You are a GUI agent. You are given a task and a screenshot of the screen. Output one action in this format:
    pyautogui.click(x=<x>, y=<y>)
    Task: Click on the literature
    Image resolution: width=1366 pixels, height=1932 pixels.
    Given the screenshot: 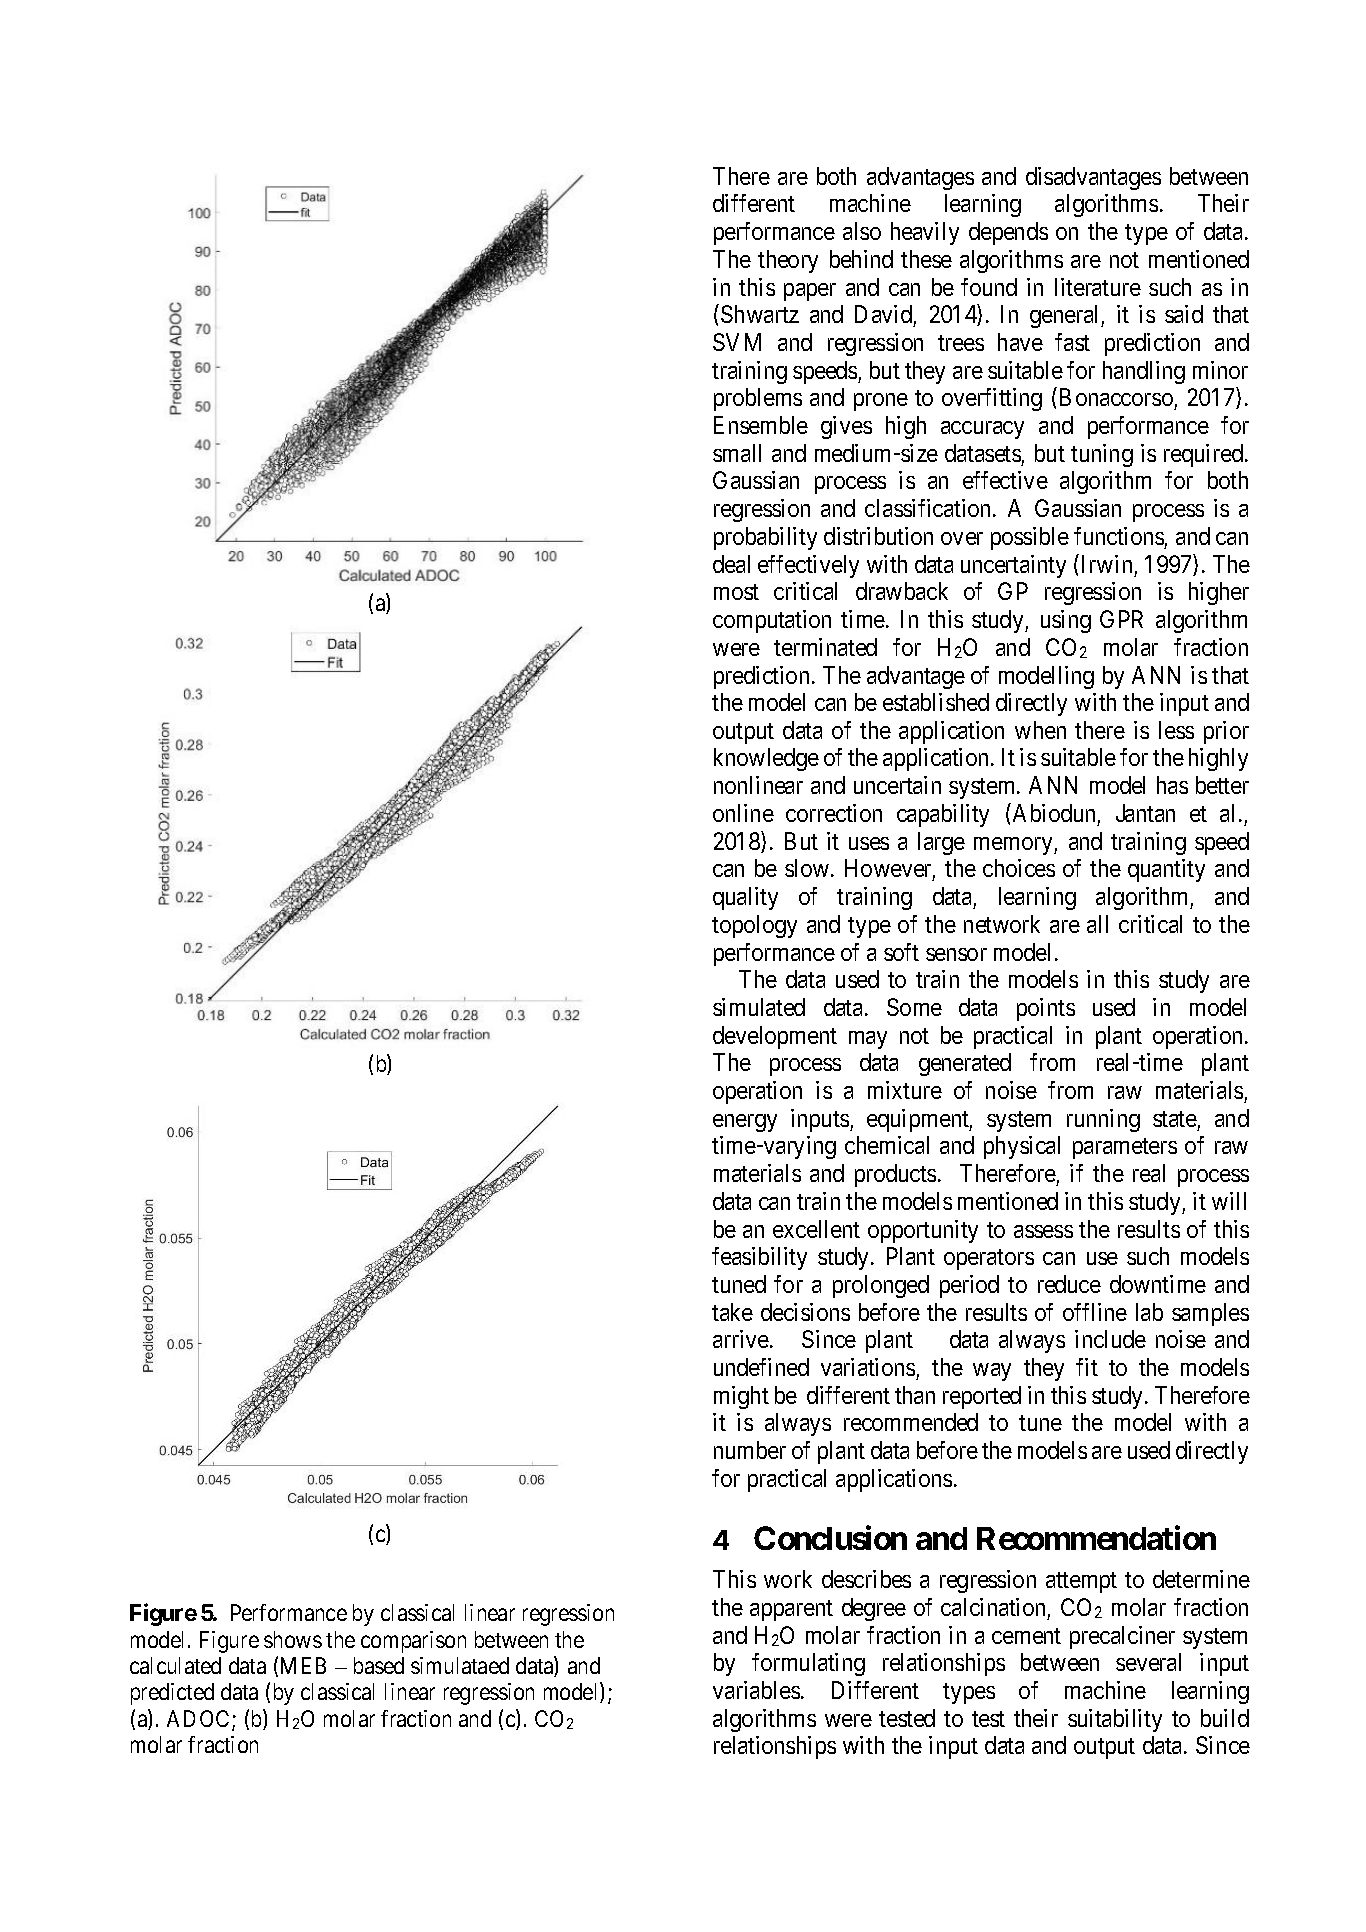 What is the action you would take?
    pyautogui.click(x=1098, y=287)
